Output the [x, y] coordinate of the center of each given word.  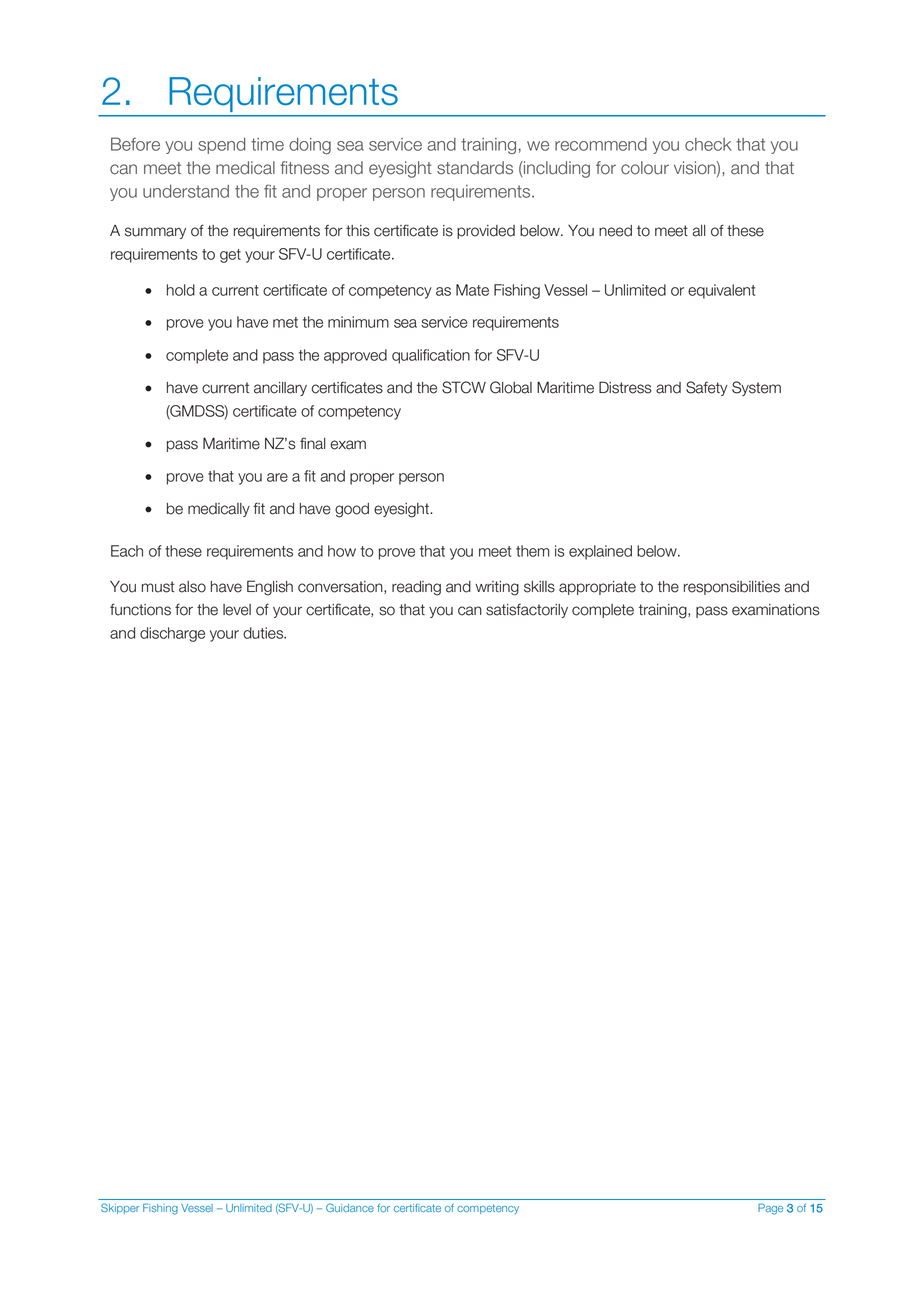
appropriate [597, 588]
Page [770, 1209]
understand [186, 191]
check [708, 144]
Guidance [350, 1207]
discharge [172, 634]
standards [475, 168]
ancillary [280, 389]
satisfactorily [527, 610]
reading [416, 588]
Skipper [120, 1208]
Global [511, 387]
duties [264, 633]
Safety [707, 388]
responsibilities [732, 588]
